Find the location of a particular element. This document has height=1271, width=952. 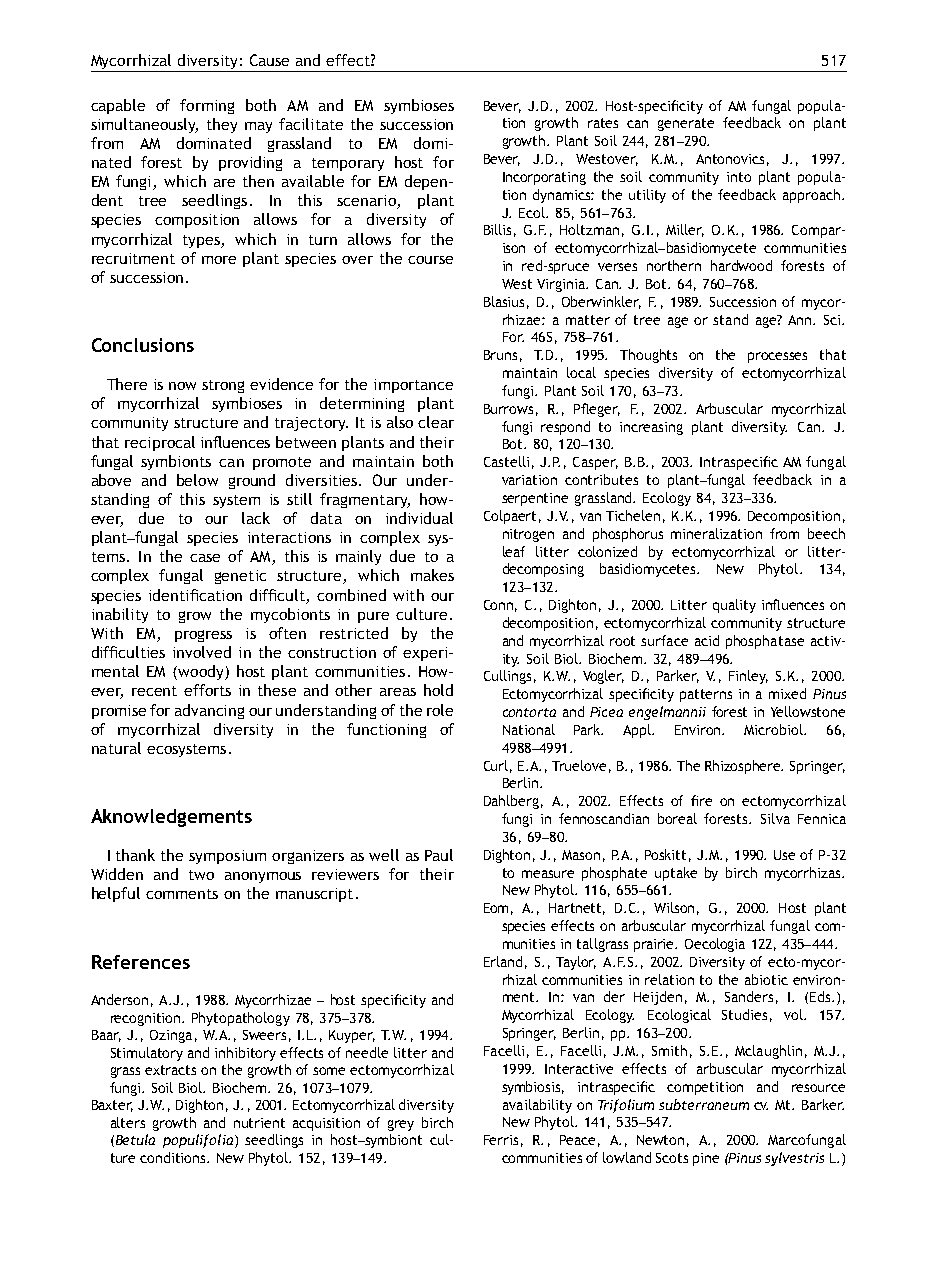

forming is located at coordinates (207, 106).
